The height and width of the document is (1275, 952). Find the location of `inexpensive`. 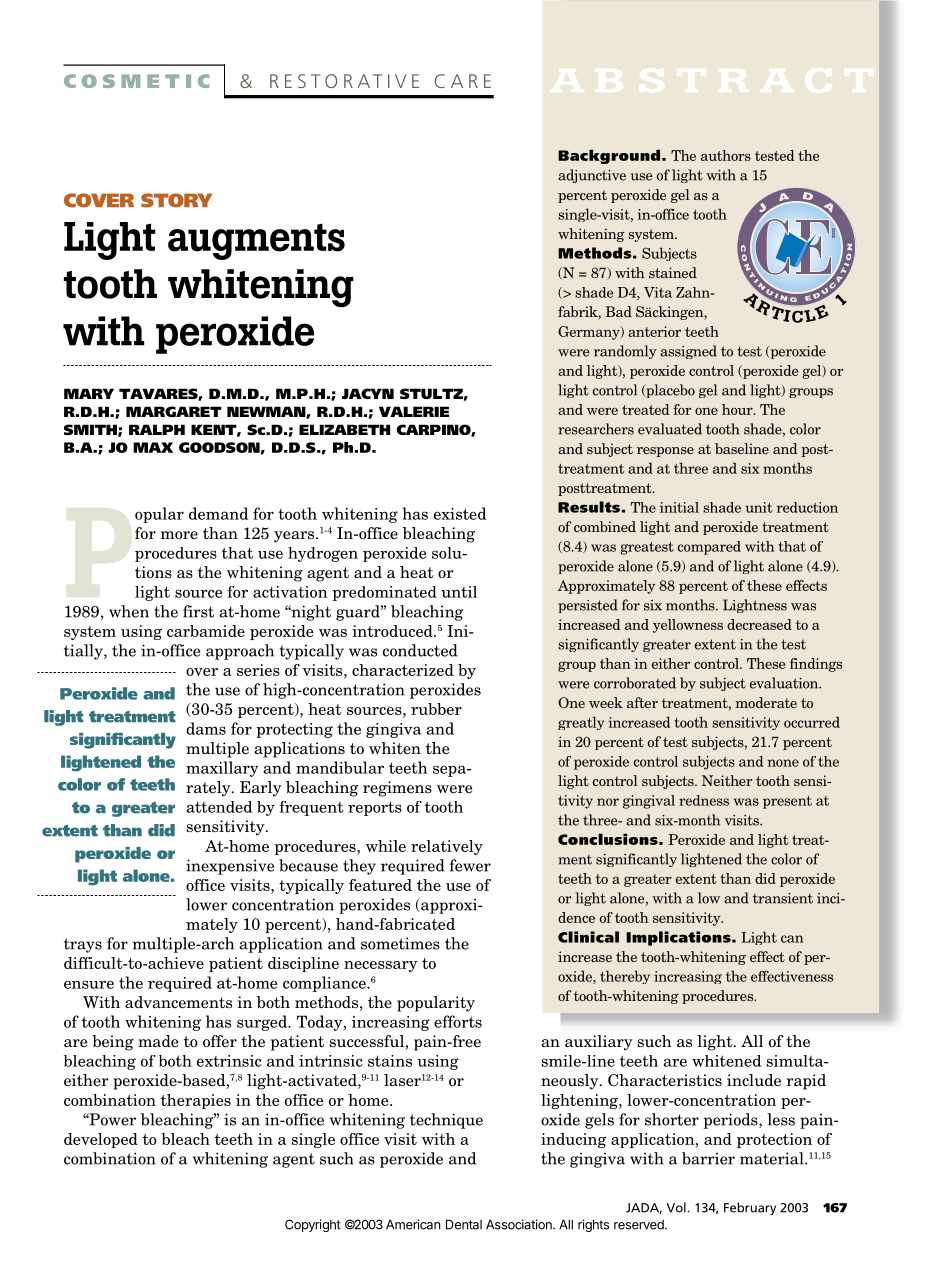

inexpensive is located at coordinates (230, 867).
